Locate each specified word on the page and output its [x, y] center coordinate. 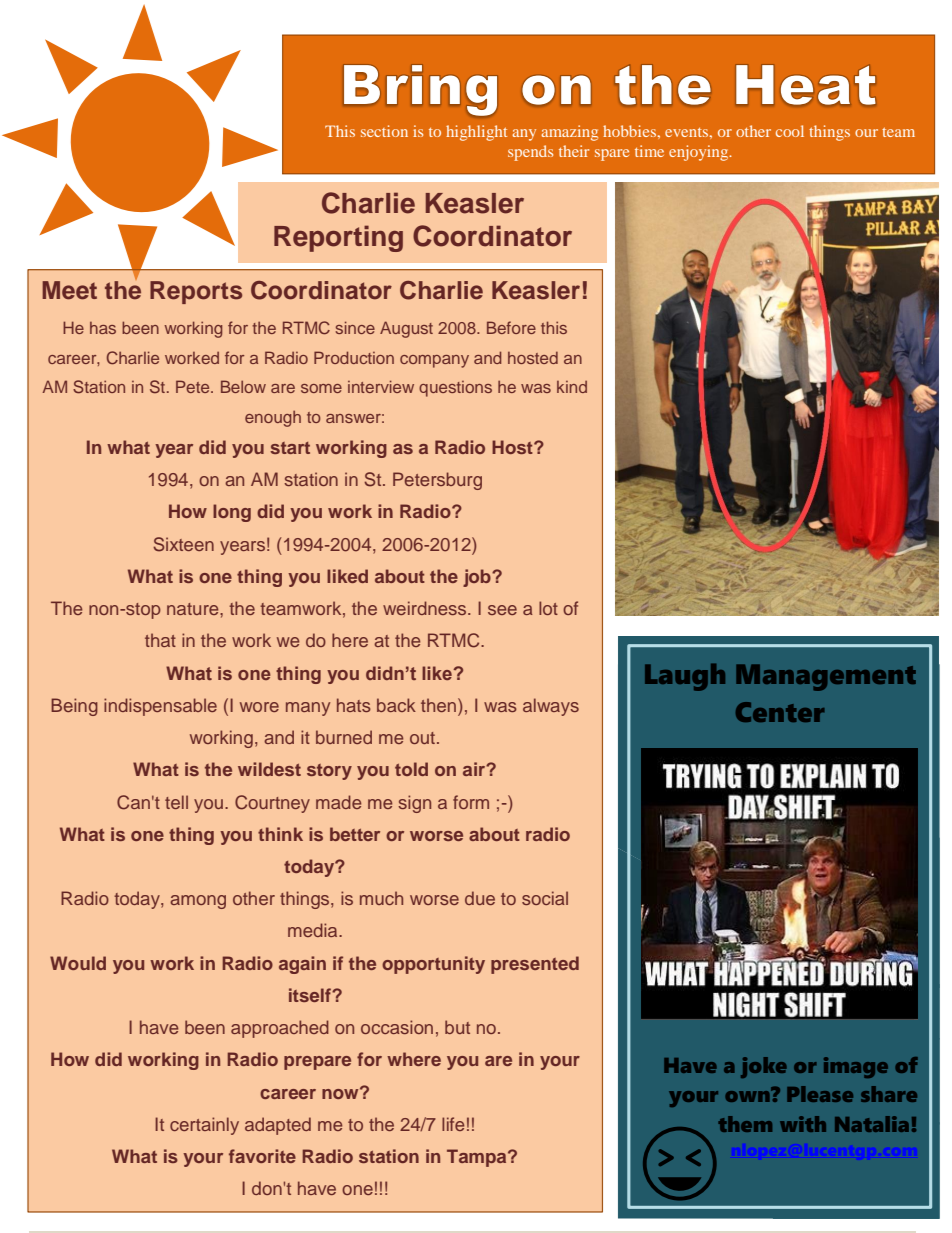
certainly [204, 1126]
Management [826, 677]
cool [790, 131]
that [160, 640]
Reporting [338, 238]
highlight [476, 133]
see [502, 610]
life [453, 1124]
